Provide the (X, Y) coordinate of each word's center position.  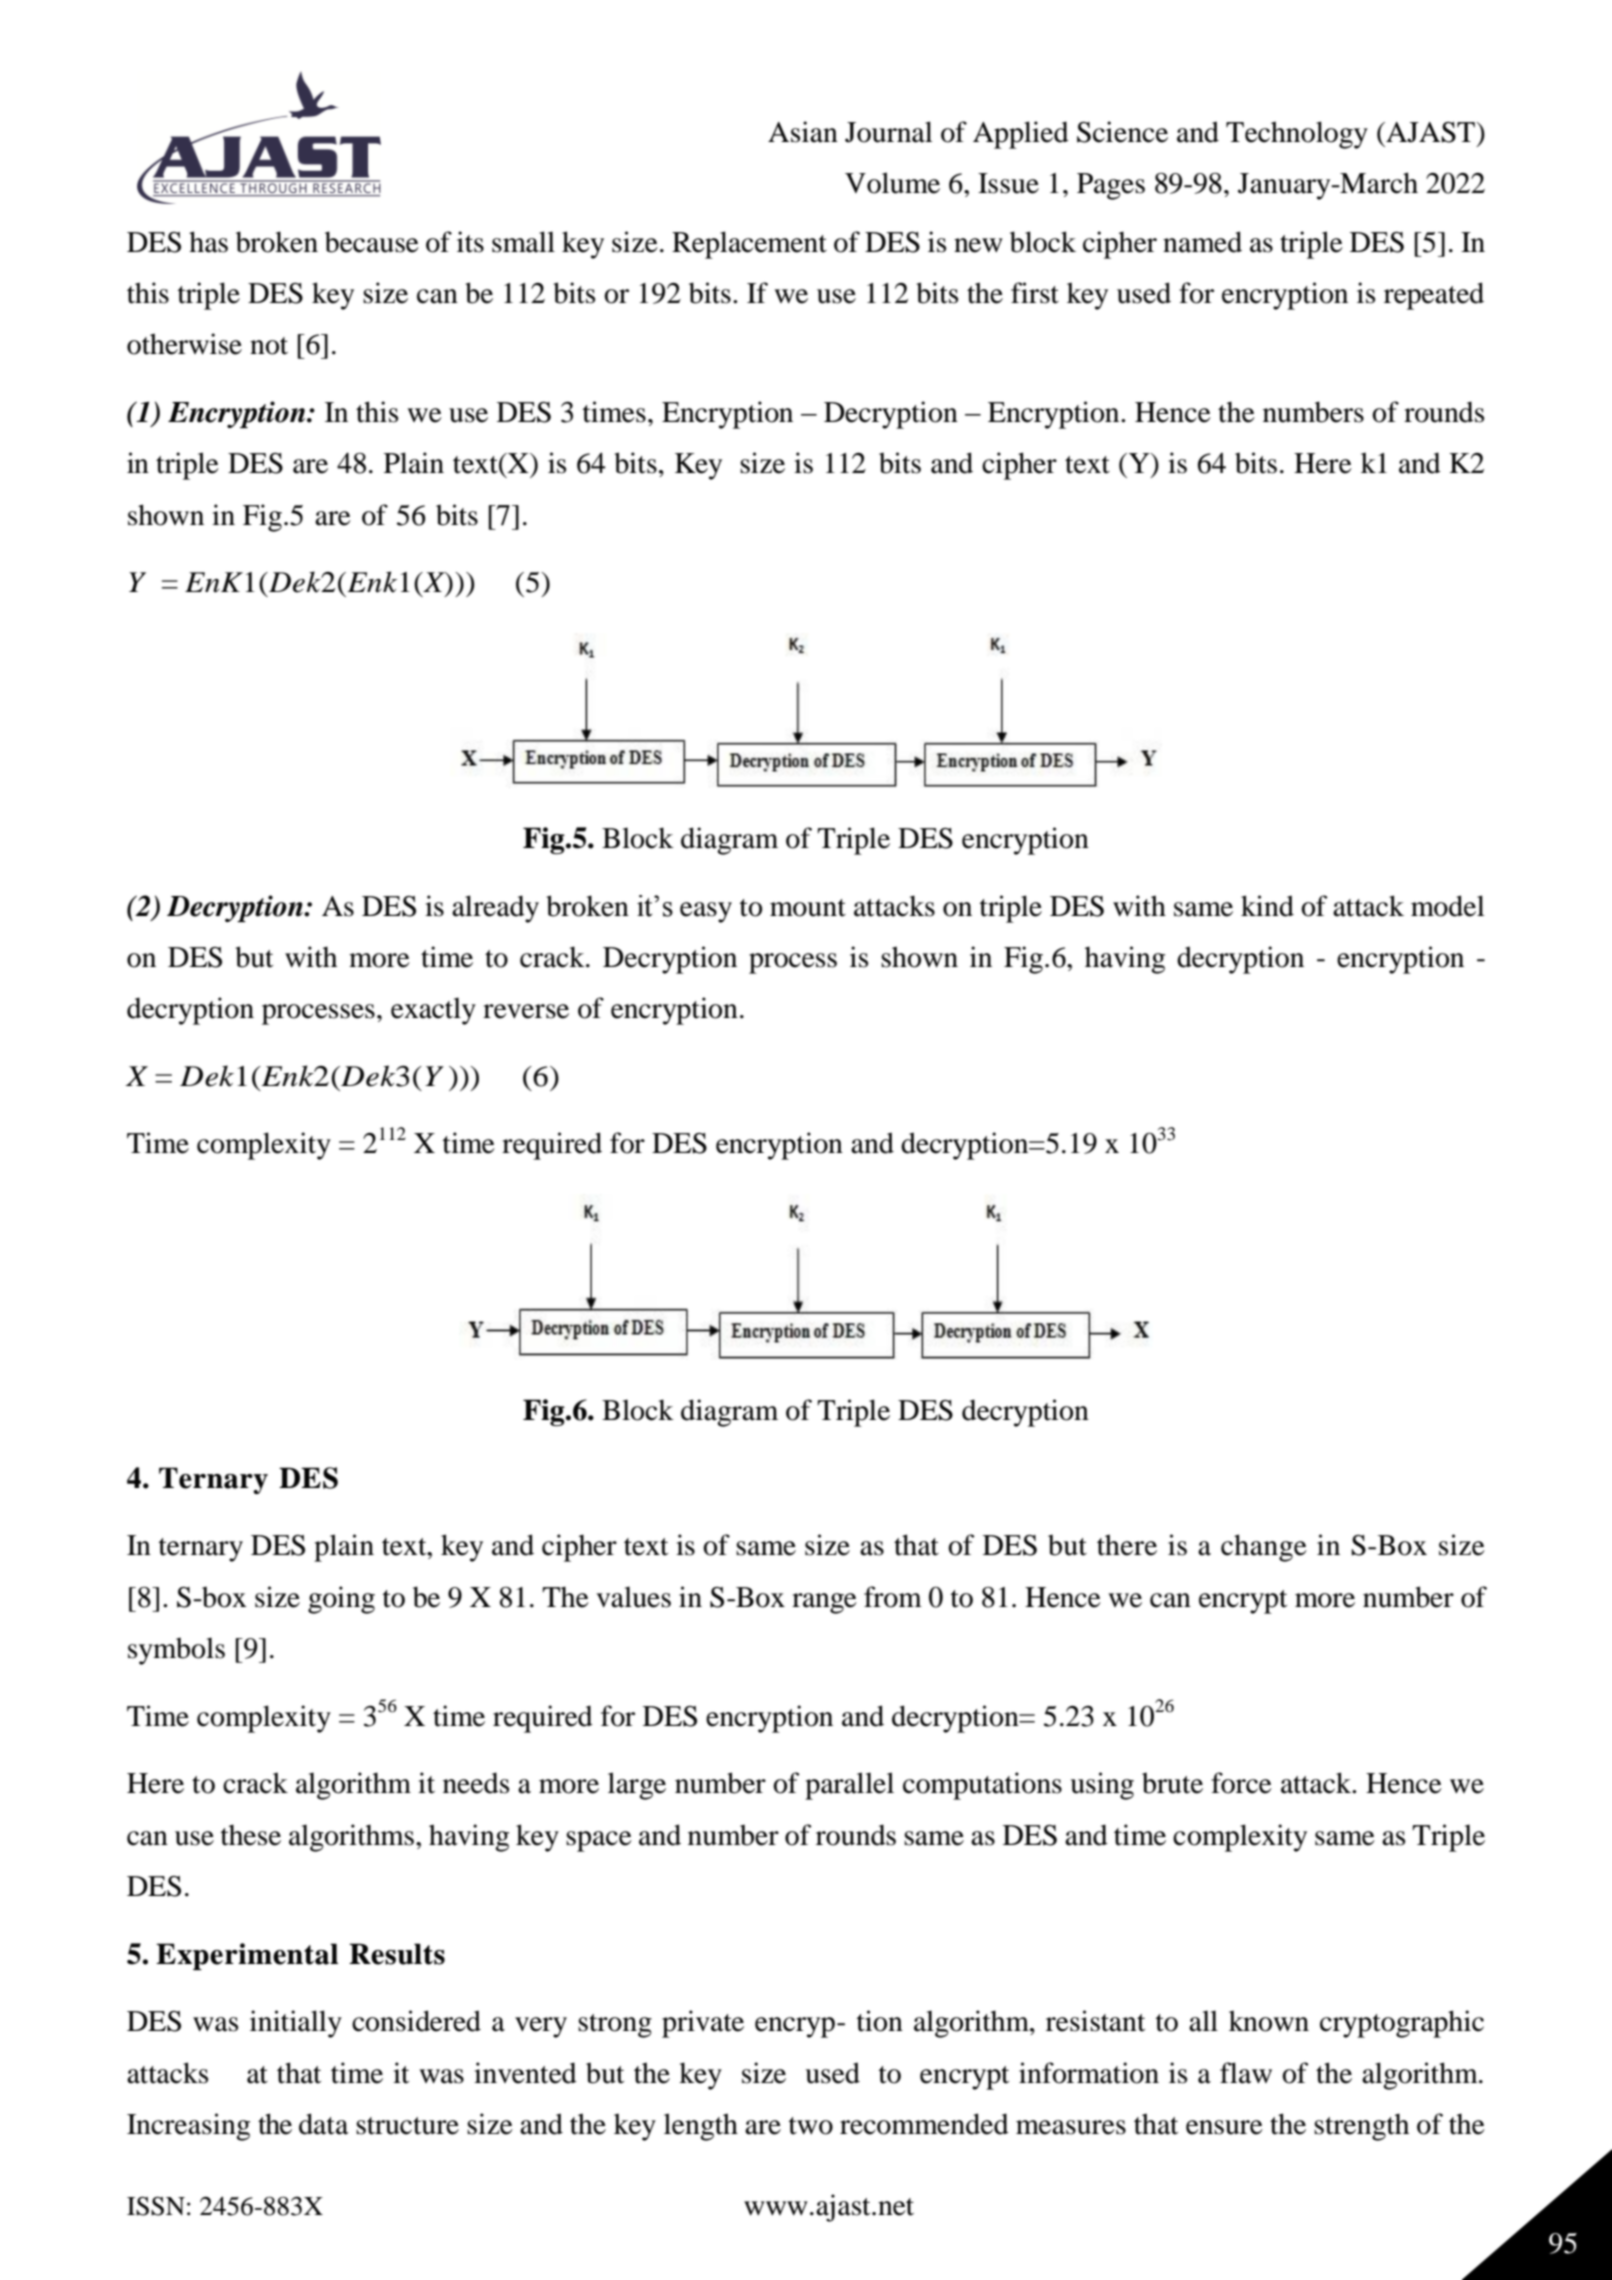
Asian (803, 132)
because (372, 242)
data (324, 2124)
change (1264, 1548)
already (495, 909)
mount (808, 908)
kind (1267, 906)
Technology (1297, 135)
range (824, 1603)
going (341, 1600)
